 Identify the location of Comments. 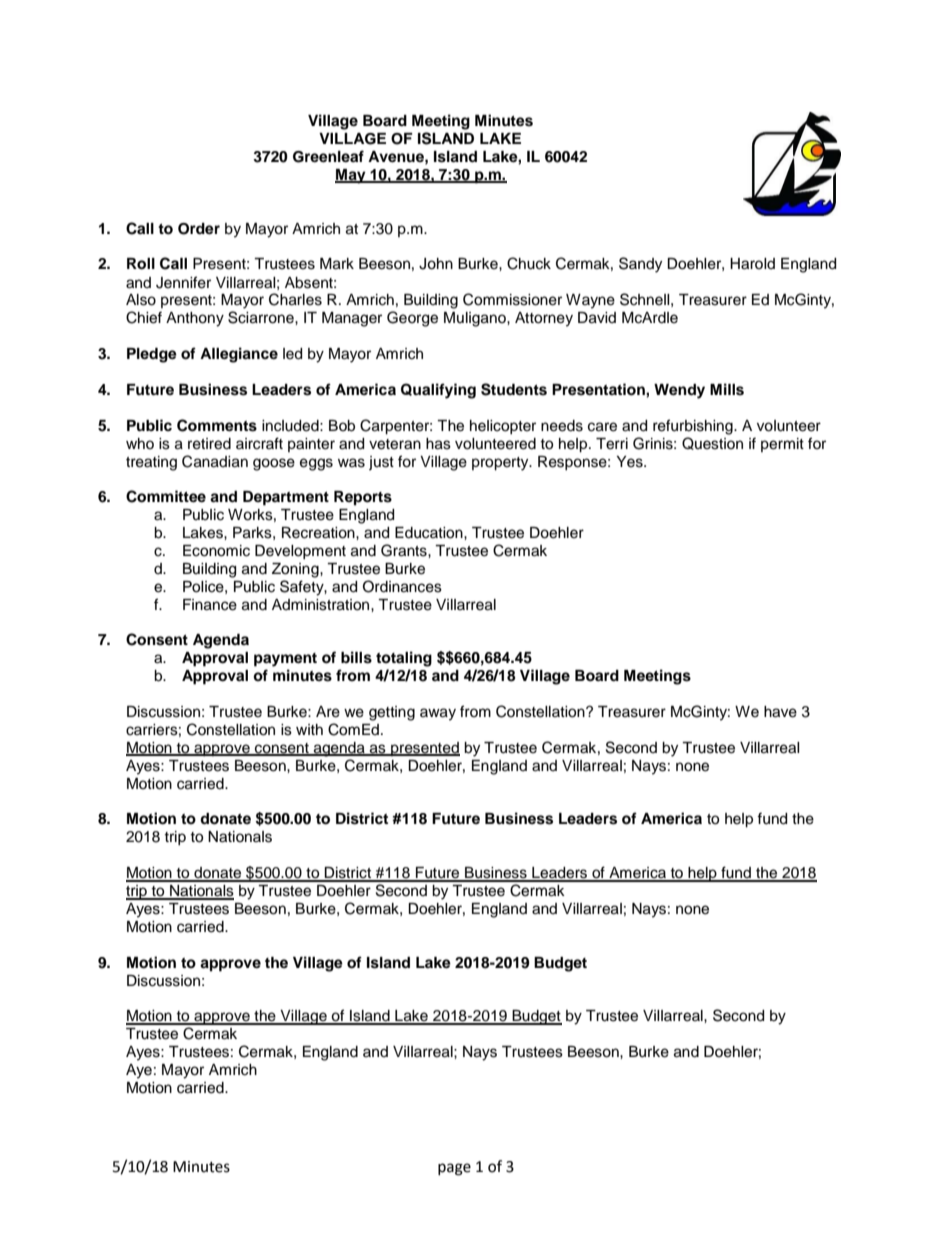
(217, 425).
